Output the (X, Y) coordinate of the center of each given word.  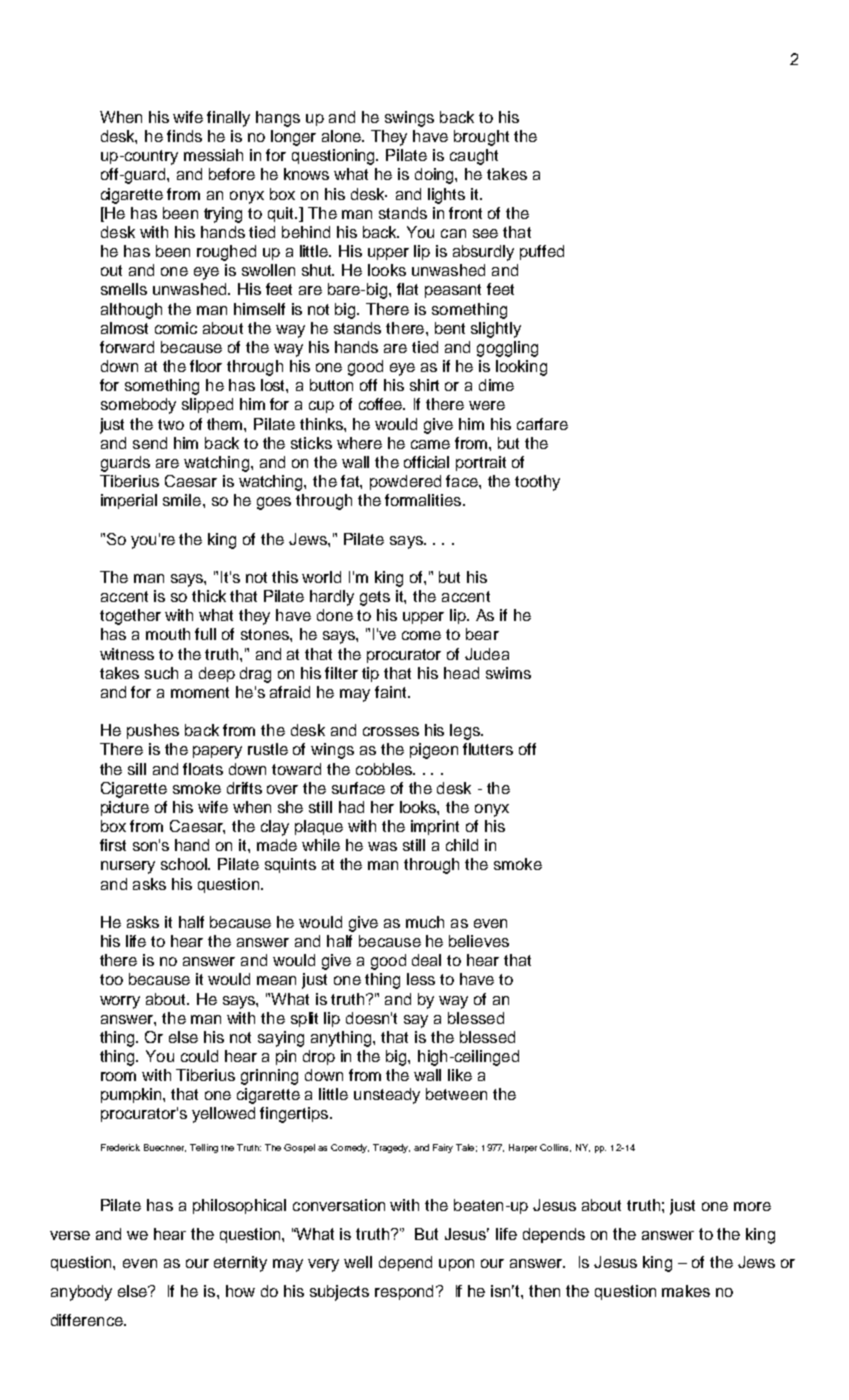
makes (686, 1291)
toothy (537, 483)
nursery (128, 867)
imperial (129, 501)
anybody (81, 1293)
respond (404, 1292)
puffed (542, 252)
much (425, 922)
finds (184, 136)
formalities (424, 500)
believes (479, 941)
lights (446, 196)
